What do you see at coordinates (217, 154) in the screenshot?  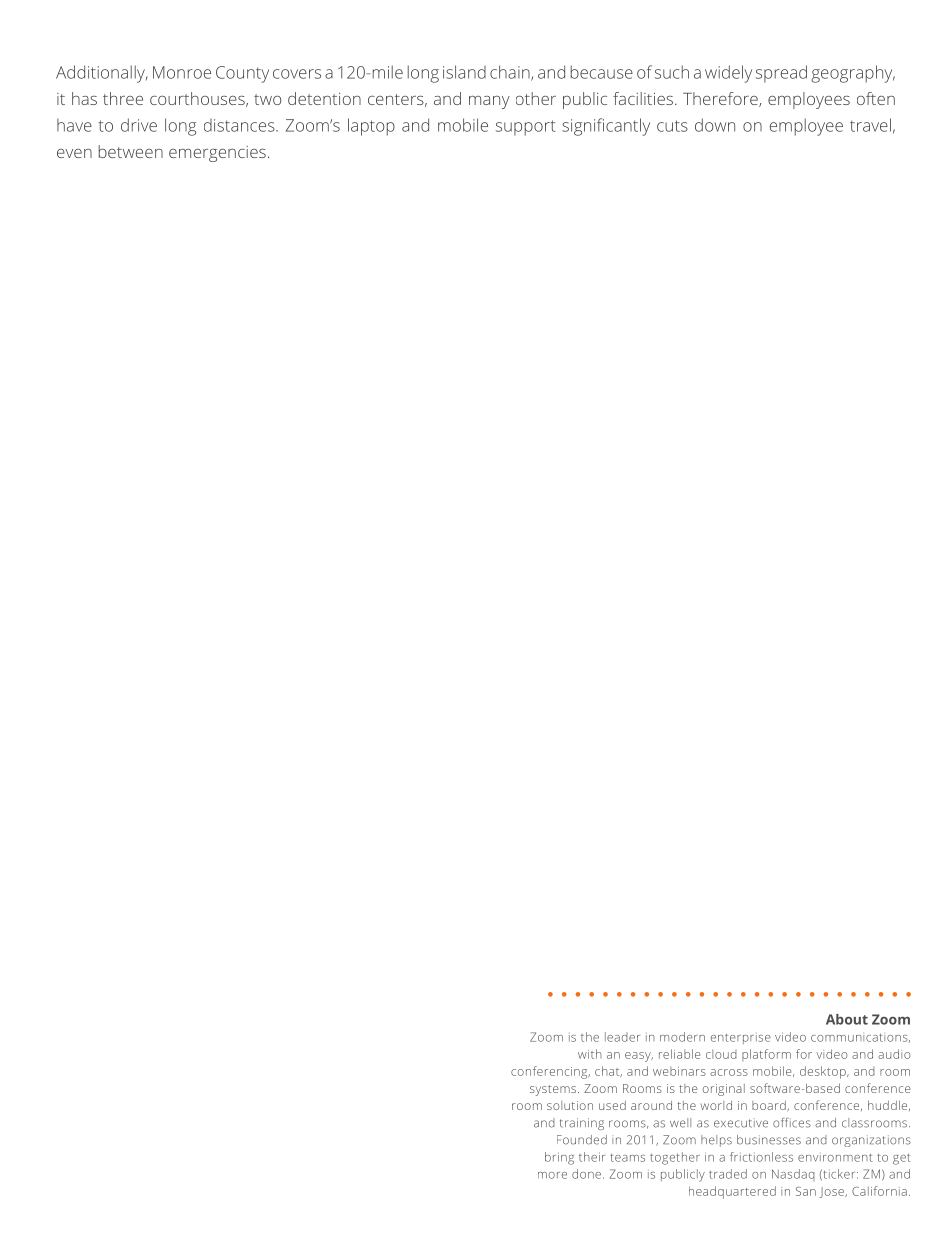 I see `emergencies` at bounding box center [217, 154].
